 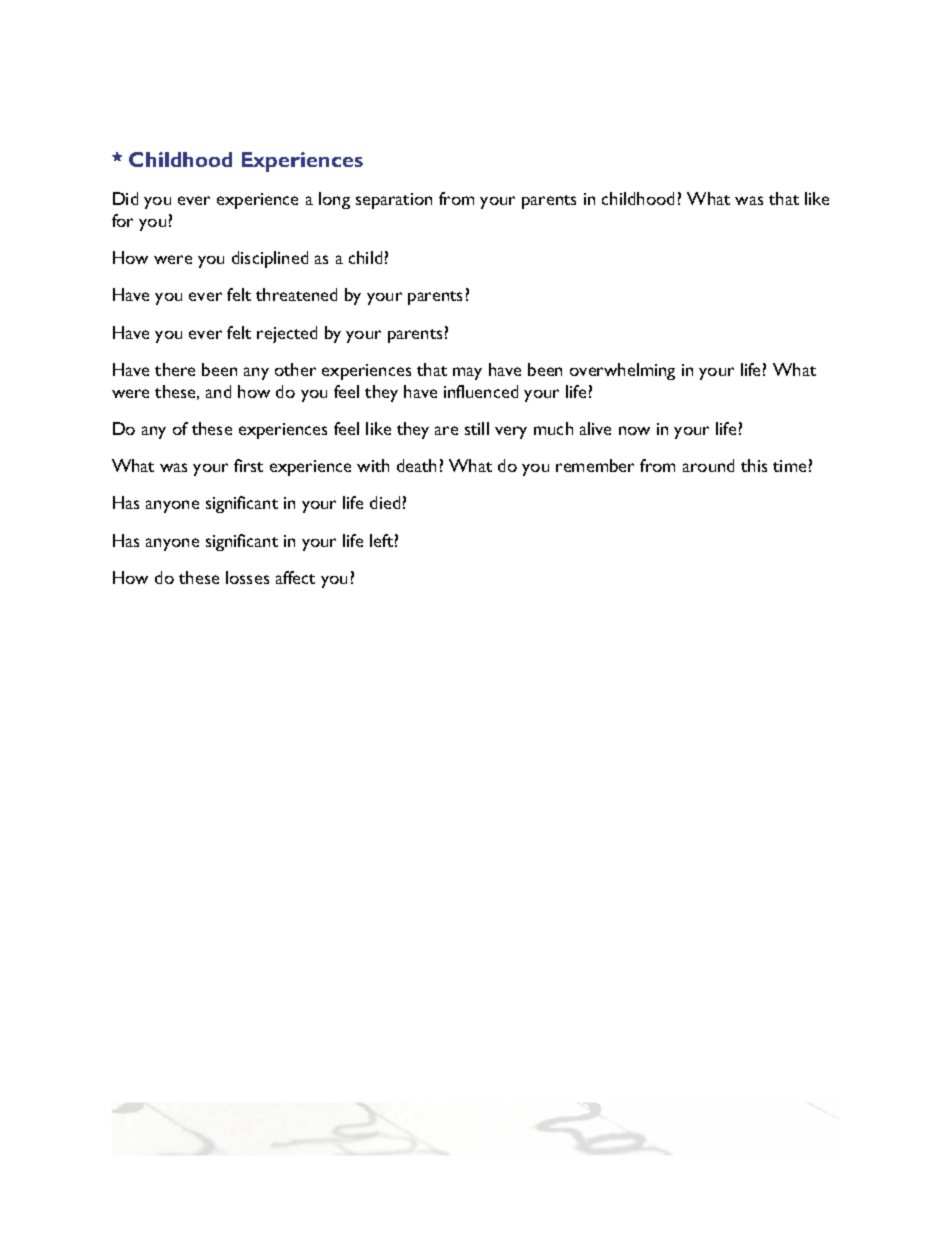 What do you see at coordinates (334, 200) in the screenshot?
I see `long` at bounding box center [334, 200].
